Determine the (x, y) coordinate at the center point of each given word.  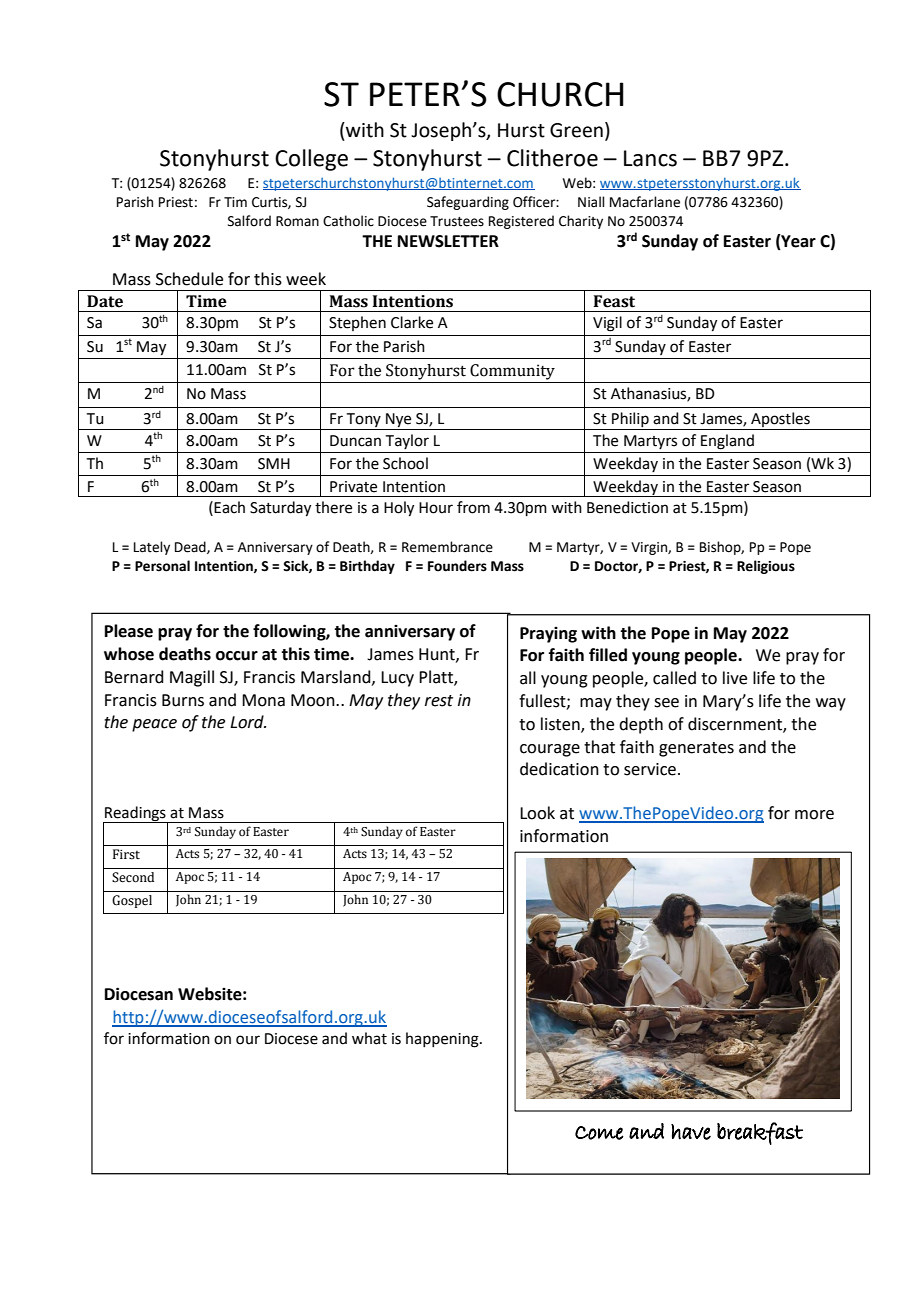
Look (537, 813)
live (735, 678)
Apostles (780, 421)
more (814, 815)
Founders (457, 566)
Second (133, 877)
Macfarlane (645, 202)
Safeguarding (468, 203)
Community (512, 372)
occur (237, 656)
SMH (274, 464)
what (369, 1038)
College (311, 160)
